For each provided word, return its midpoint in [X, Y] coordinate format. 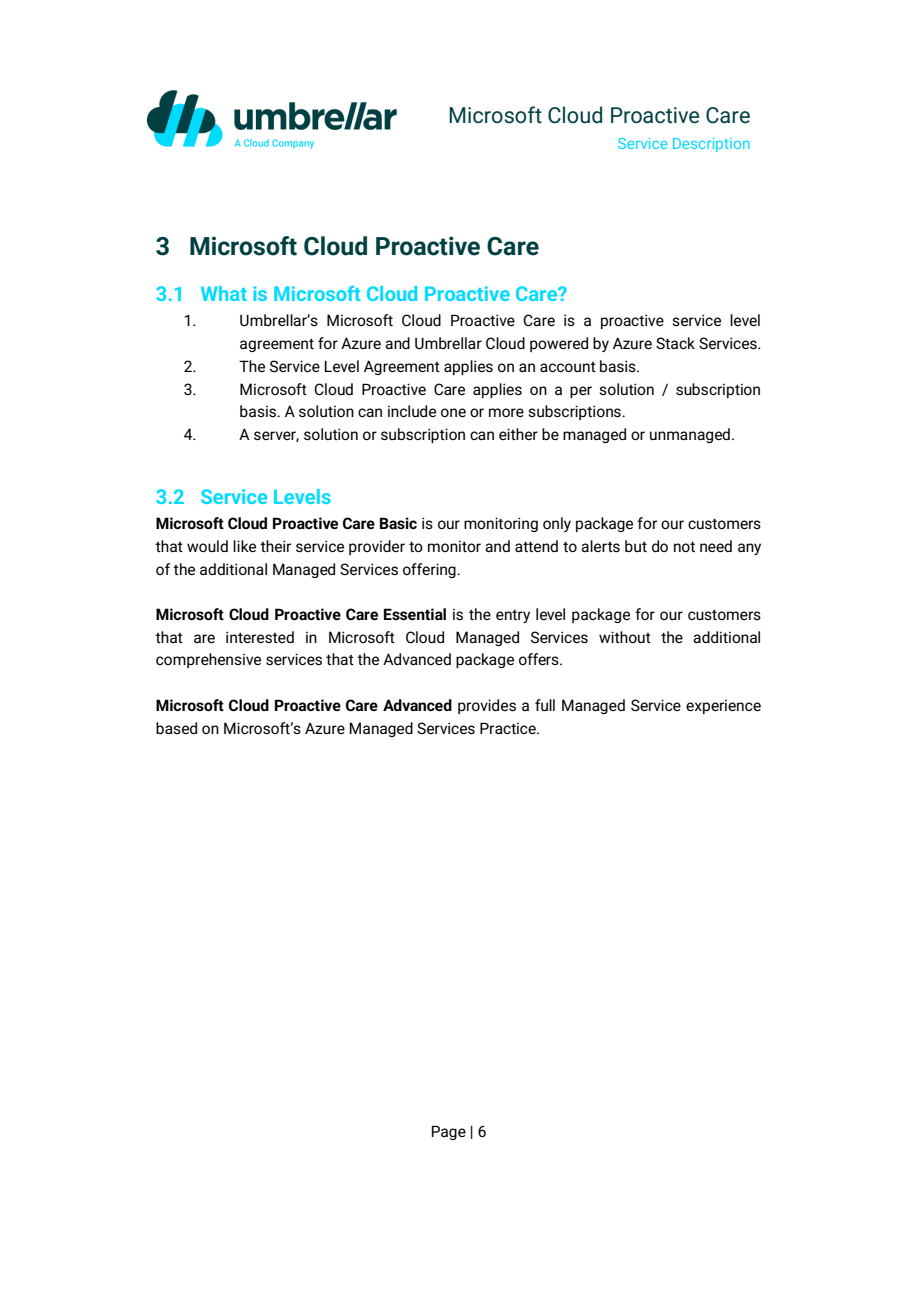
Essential [415, 614]
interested [260, 637]
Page [449, 1132]
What [224, 293]
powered [559, 344]
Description [711, 145]
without [625, 637]
